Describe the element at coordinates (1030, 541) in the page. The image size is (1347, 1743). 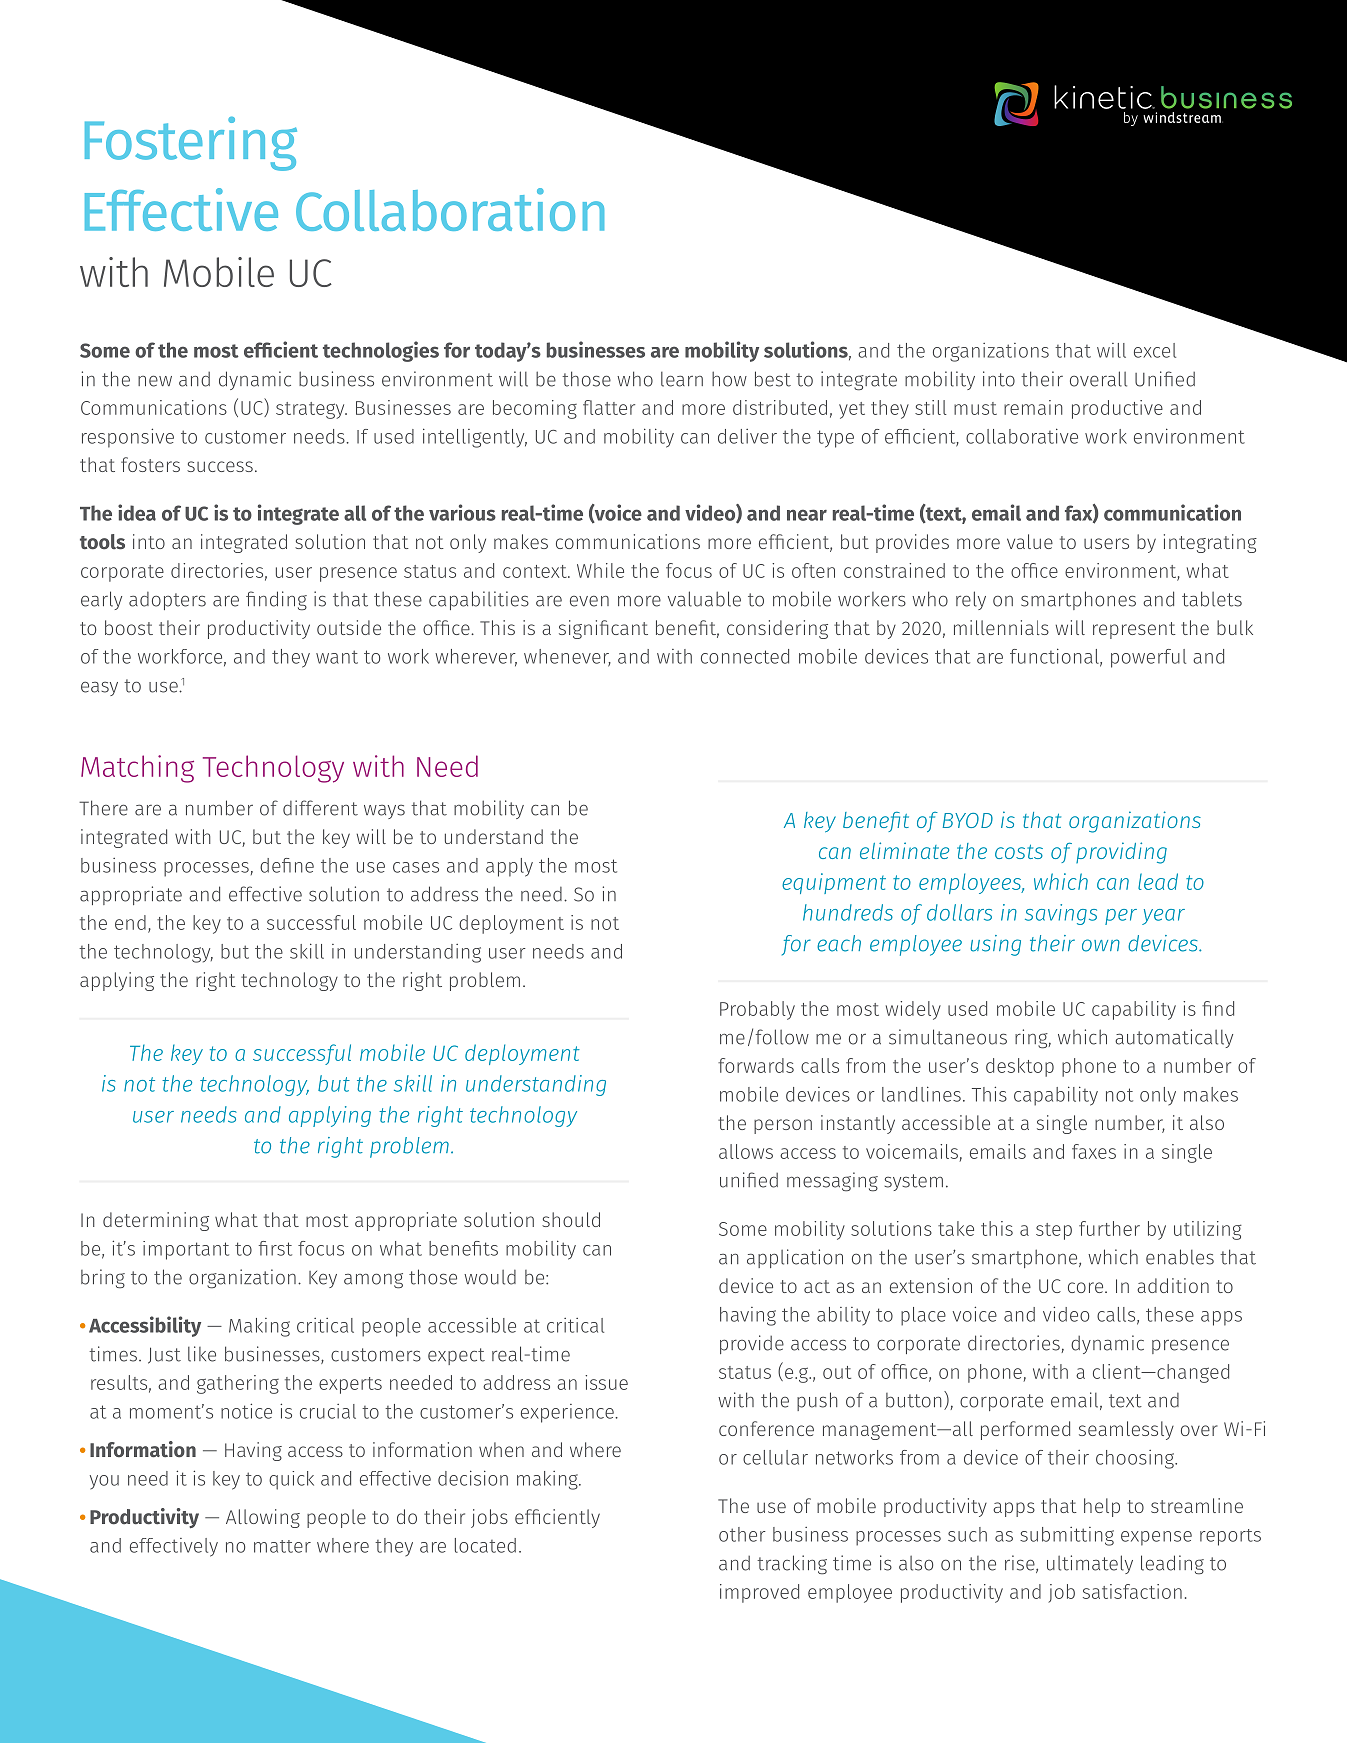
I see `value` at that location.
